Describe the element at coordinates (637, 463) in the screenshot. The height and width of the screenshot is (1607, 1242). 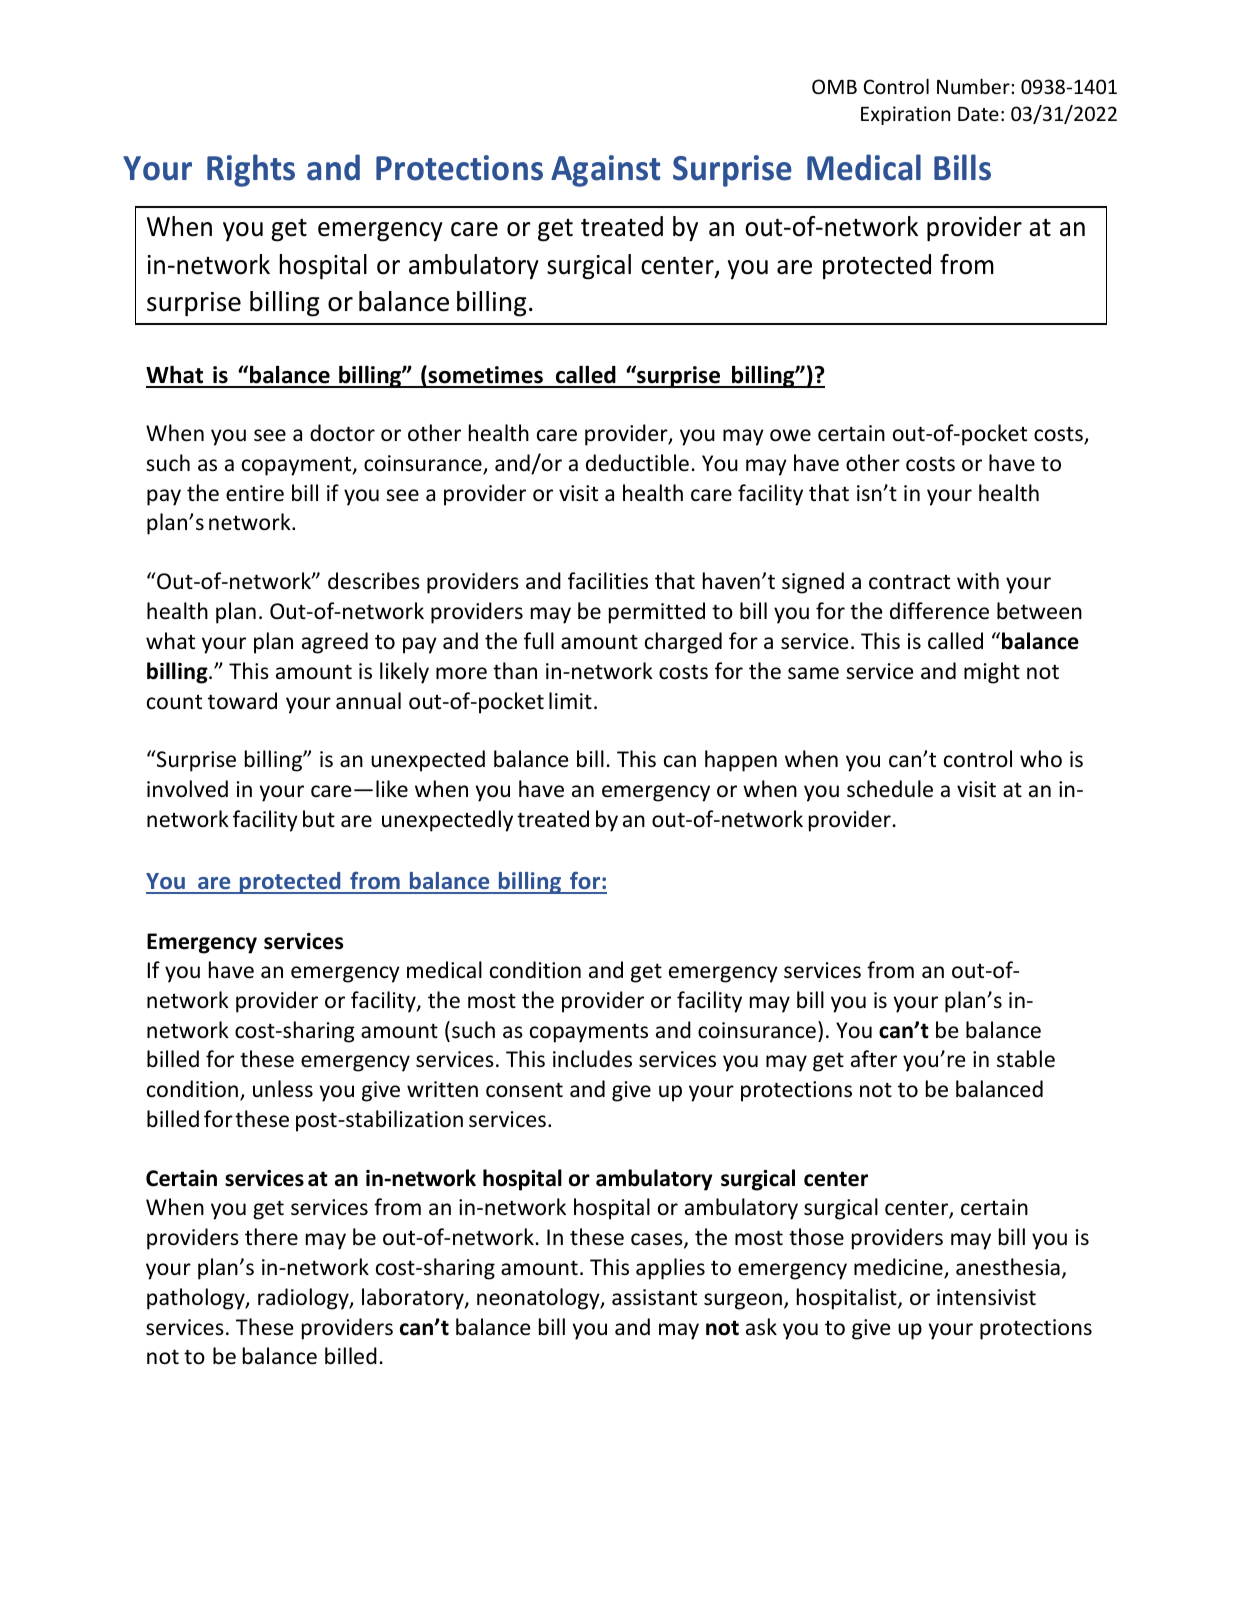
I see `deductible` at that location.
